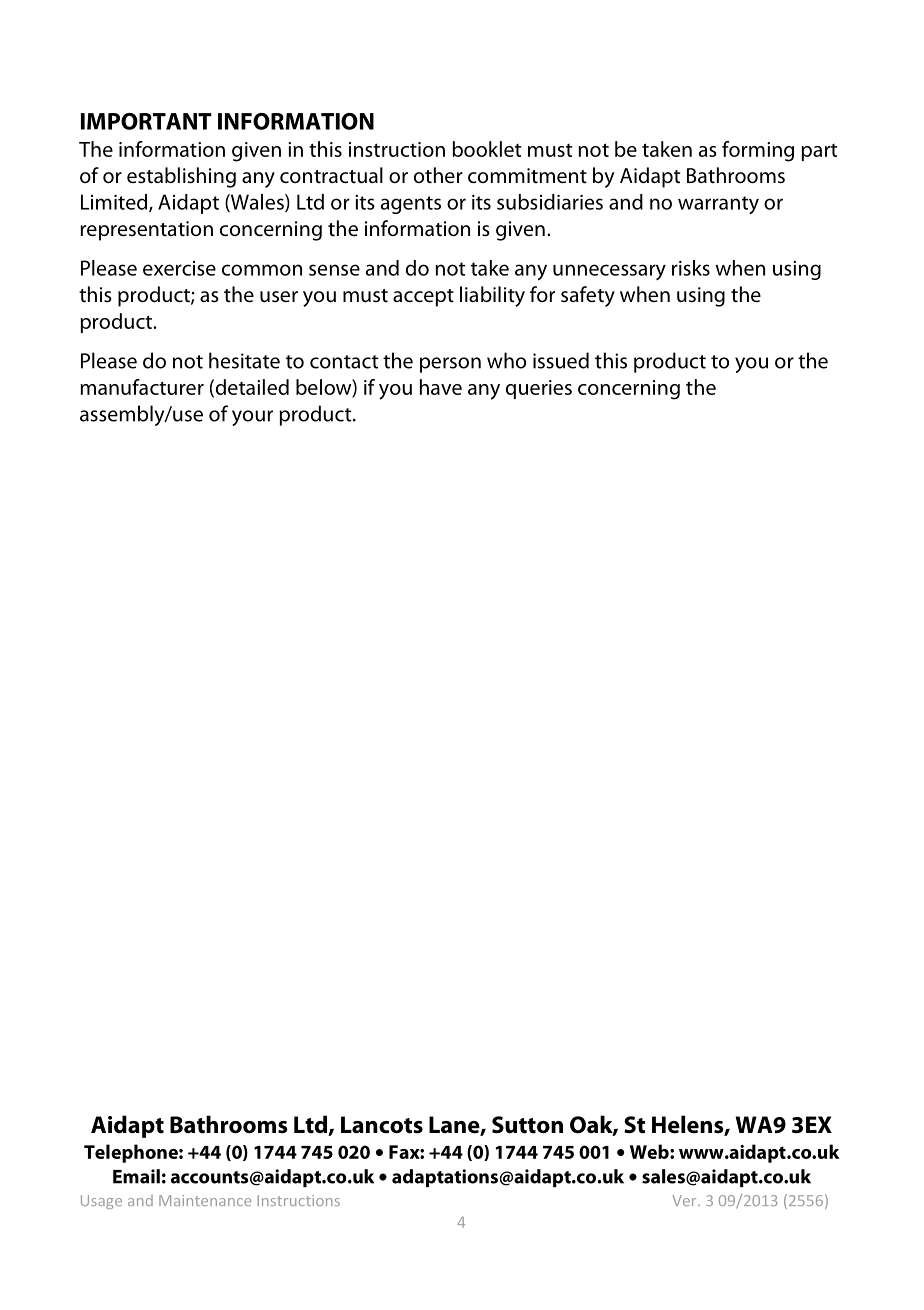 This screenshot has width=924, height=1310. Describe the element at coordinates (758, 151) in the screenshot. I see `forming` at that location.
